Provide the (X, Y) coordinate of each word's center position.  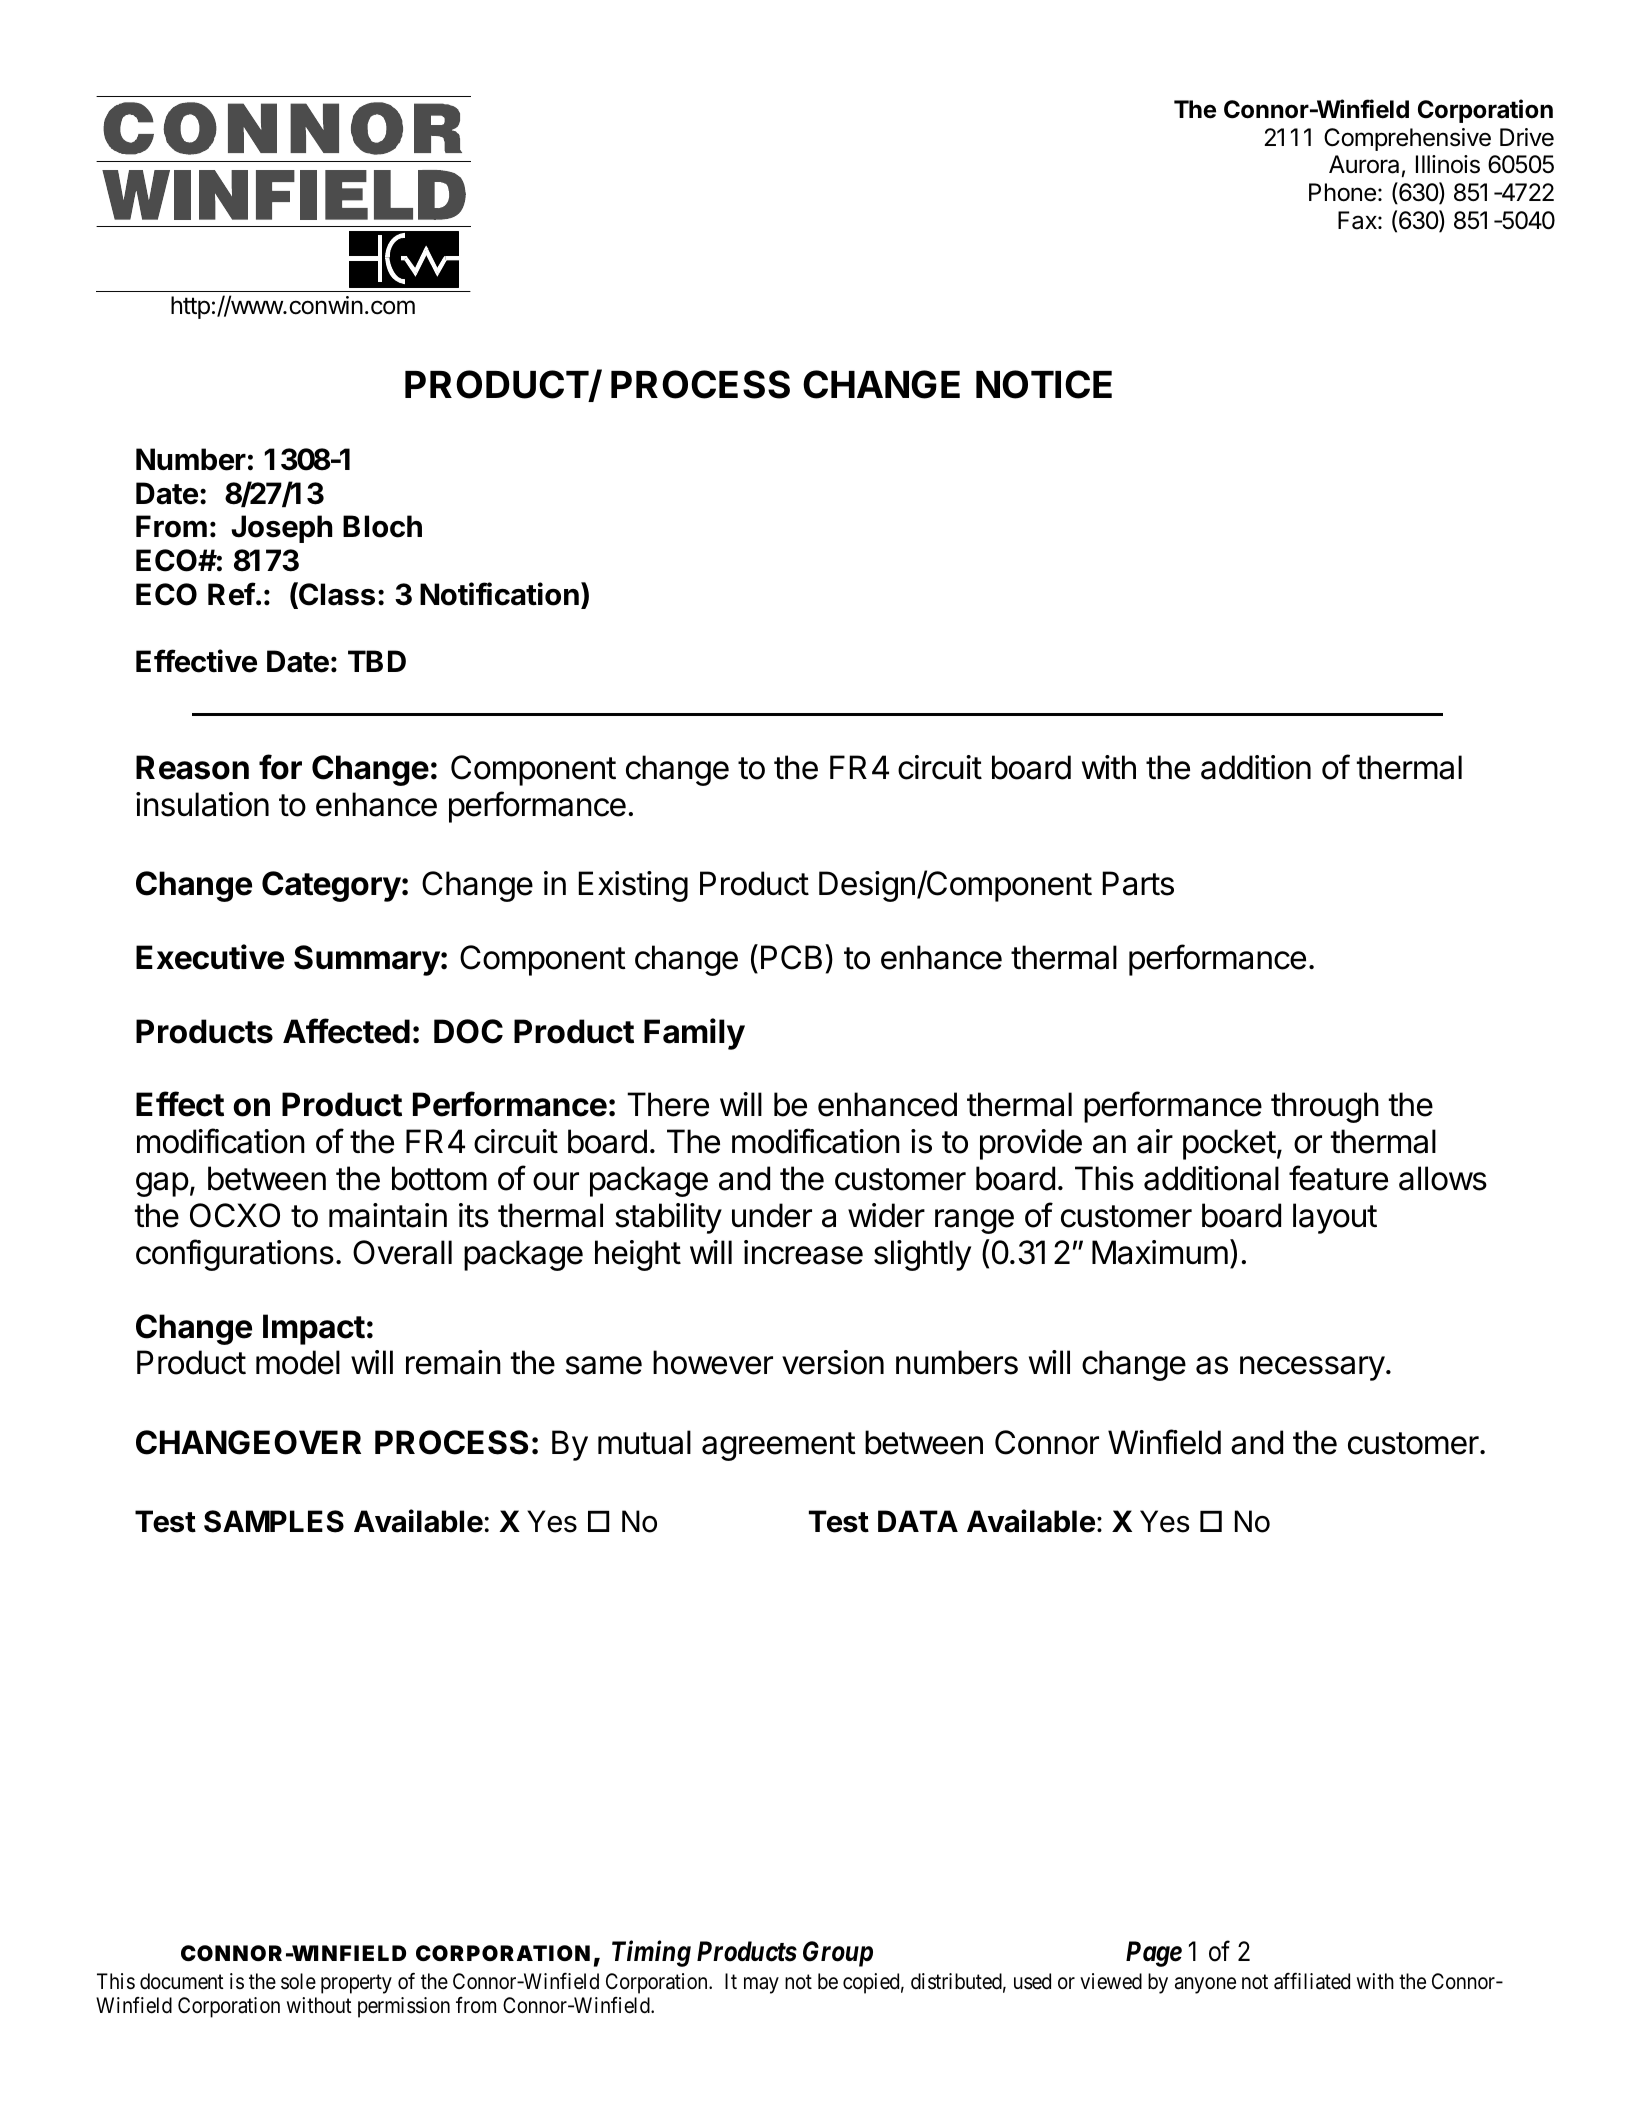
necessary (1312, 1368)
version (833, 1362)
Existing (633, 886)
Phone (1342, 192)
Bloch (382, 526)
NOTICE (1044, 384)
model (298, 1362)
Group (838, 1954)
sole (298, 1981)
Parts (1138, 883)
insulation (202, 804)
